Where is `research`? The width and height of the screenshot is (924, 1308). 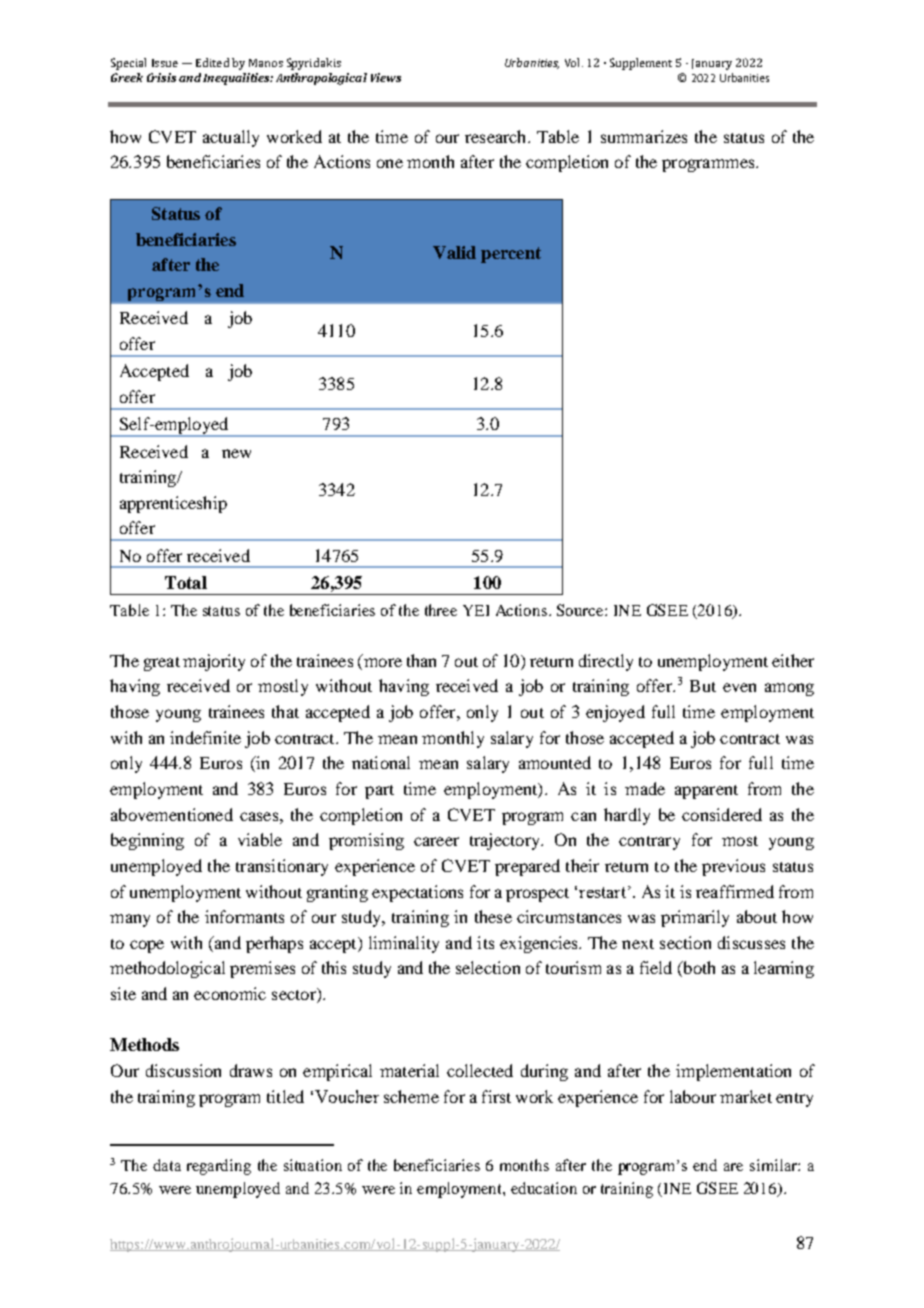
research is located at coordinates (497, 136).
